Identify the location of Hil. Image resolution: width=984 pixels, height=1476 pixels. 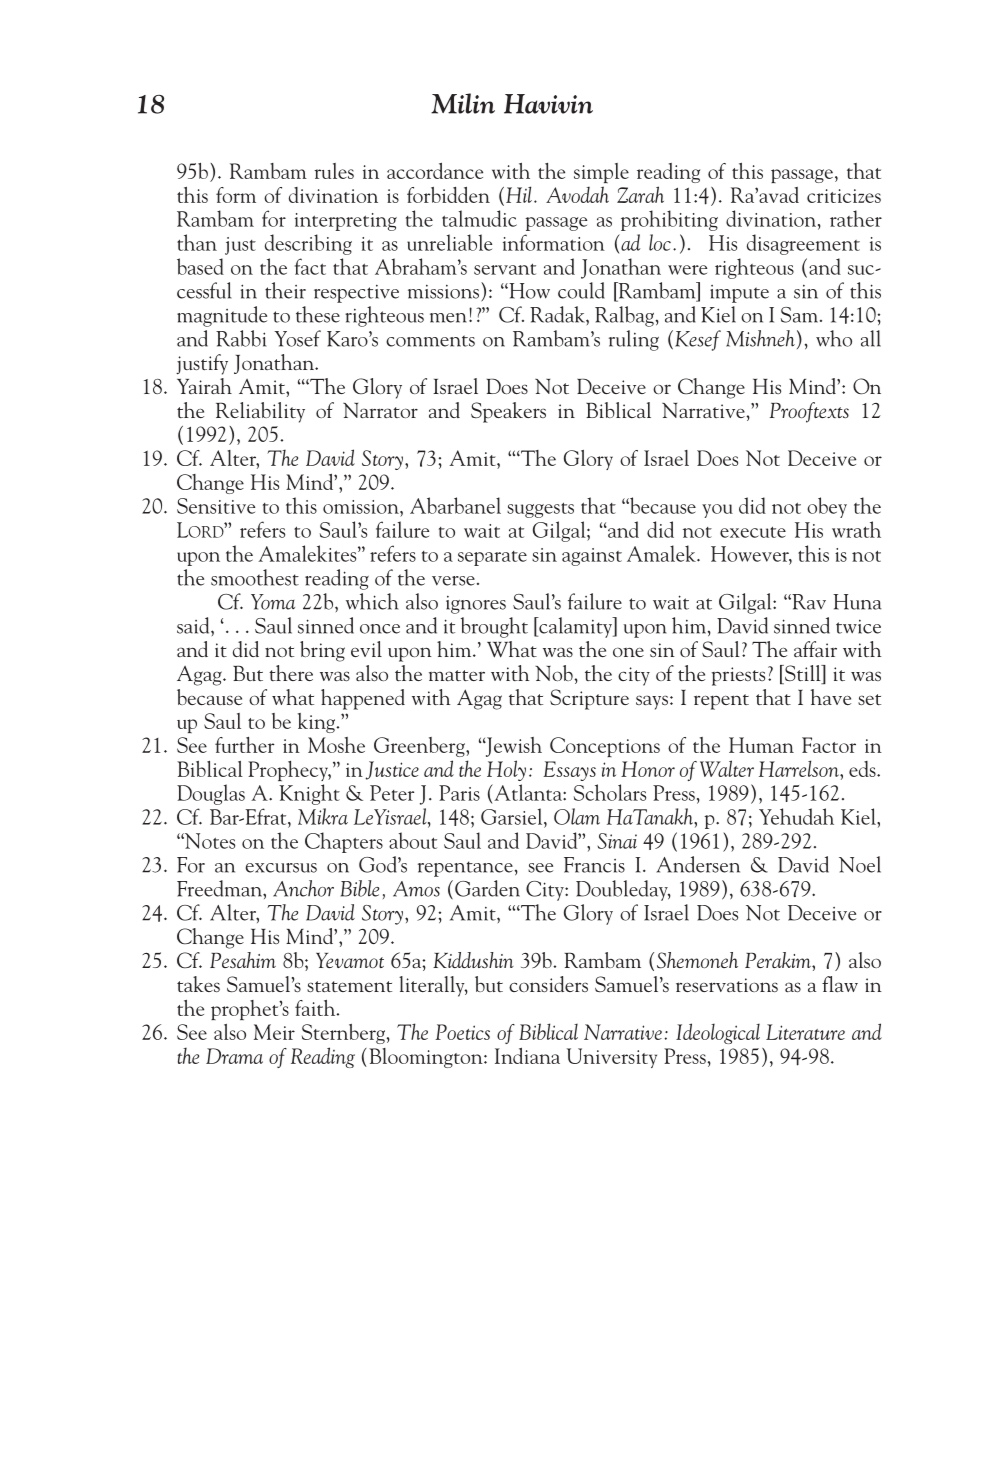
(519, 194).
